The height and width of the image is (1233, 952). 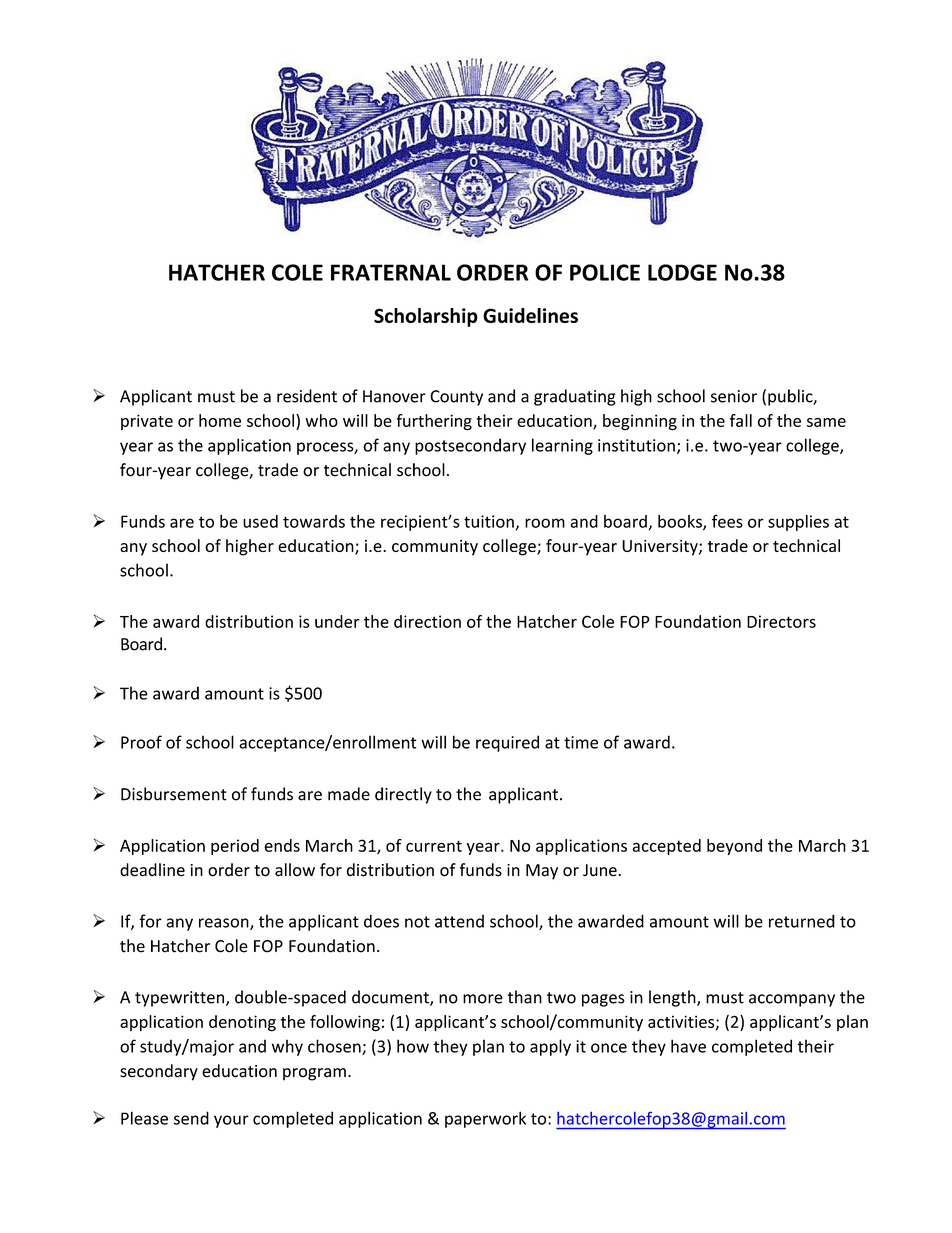 What do you see at coordinates (391, 272) in the image?
I see `FRATERNAL` at bounding box center [391, 272].
